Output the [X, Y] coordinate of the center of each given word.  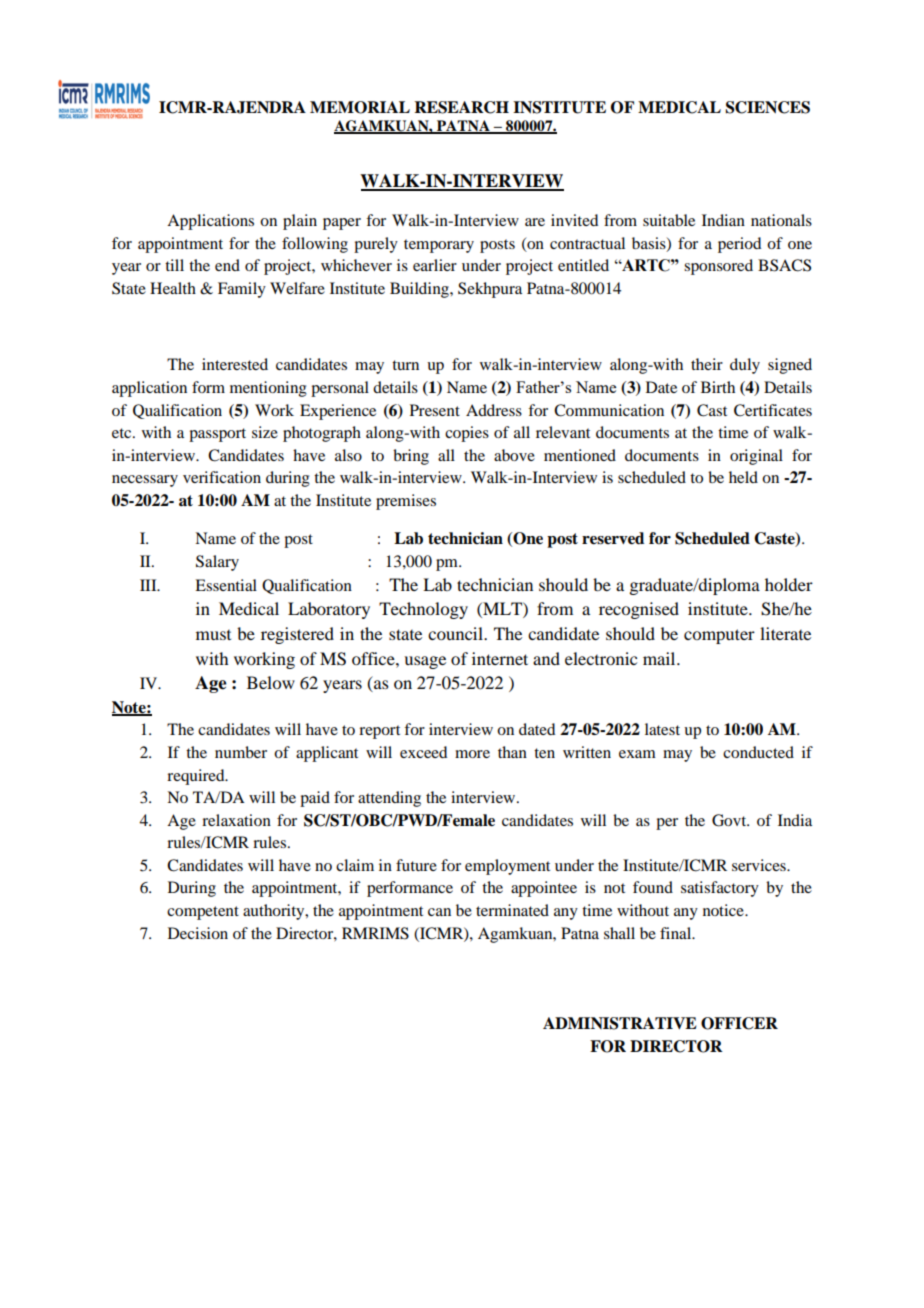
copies [467, 434]
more [472, 754]
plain [300, 222]
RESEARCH [461, 107]
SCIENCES [768, 107]
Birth [718, 387]
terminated [512, 910]
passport [217, 435]
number [241, 752]
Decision [198, 933]
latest [662, 729]
